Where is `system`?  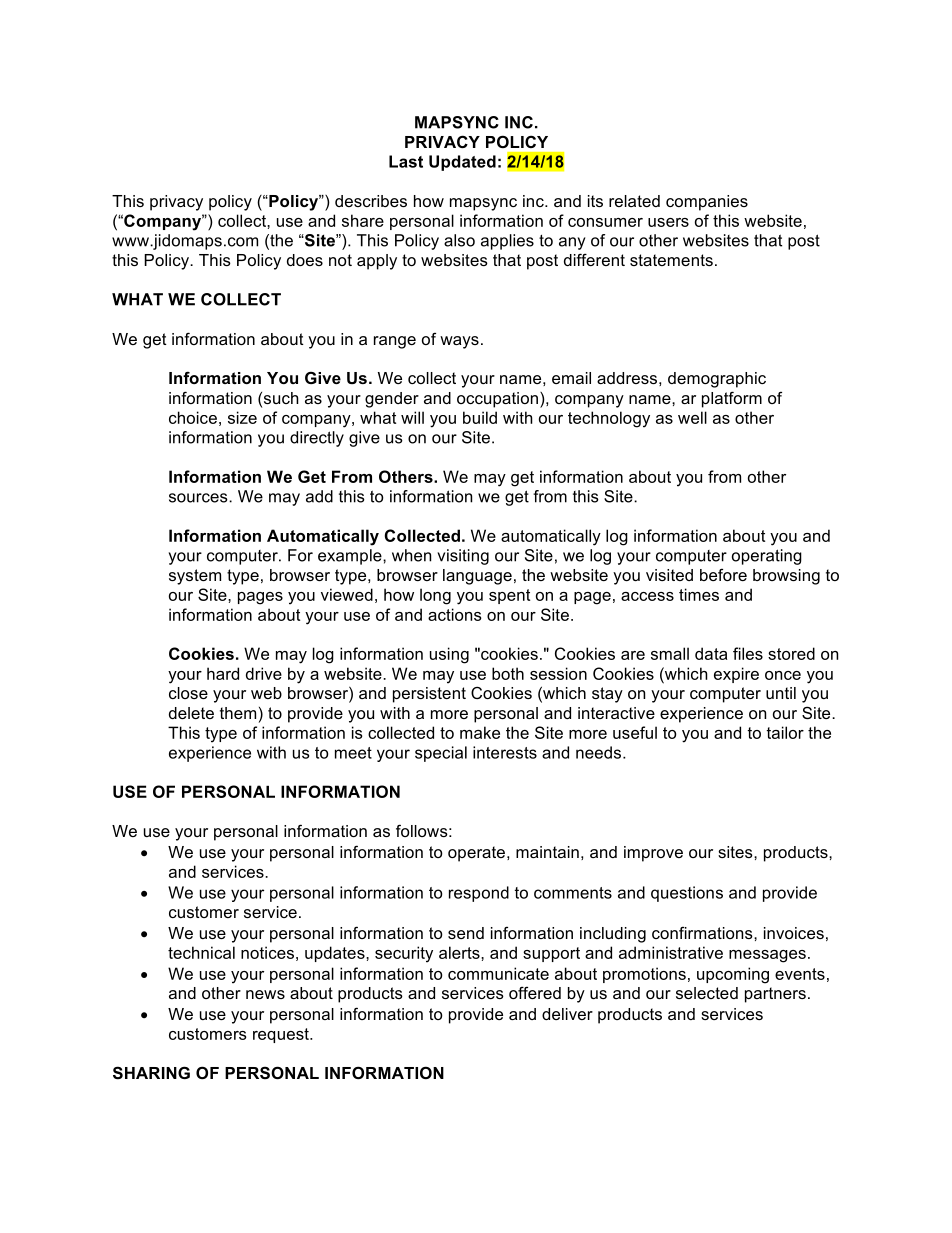
system is located at coordinates (195, 577).
